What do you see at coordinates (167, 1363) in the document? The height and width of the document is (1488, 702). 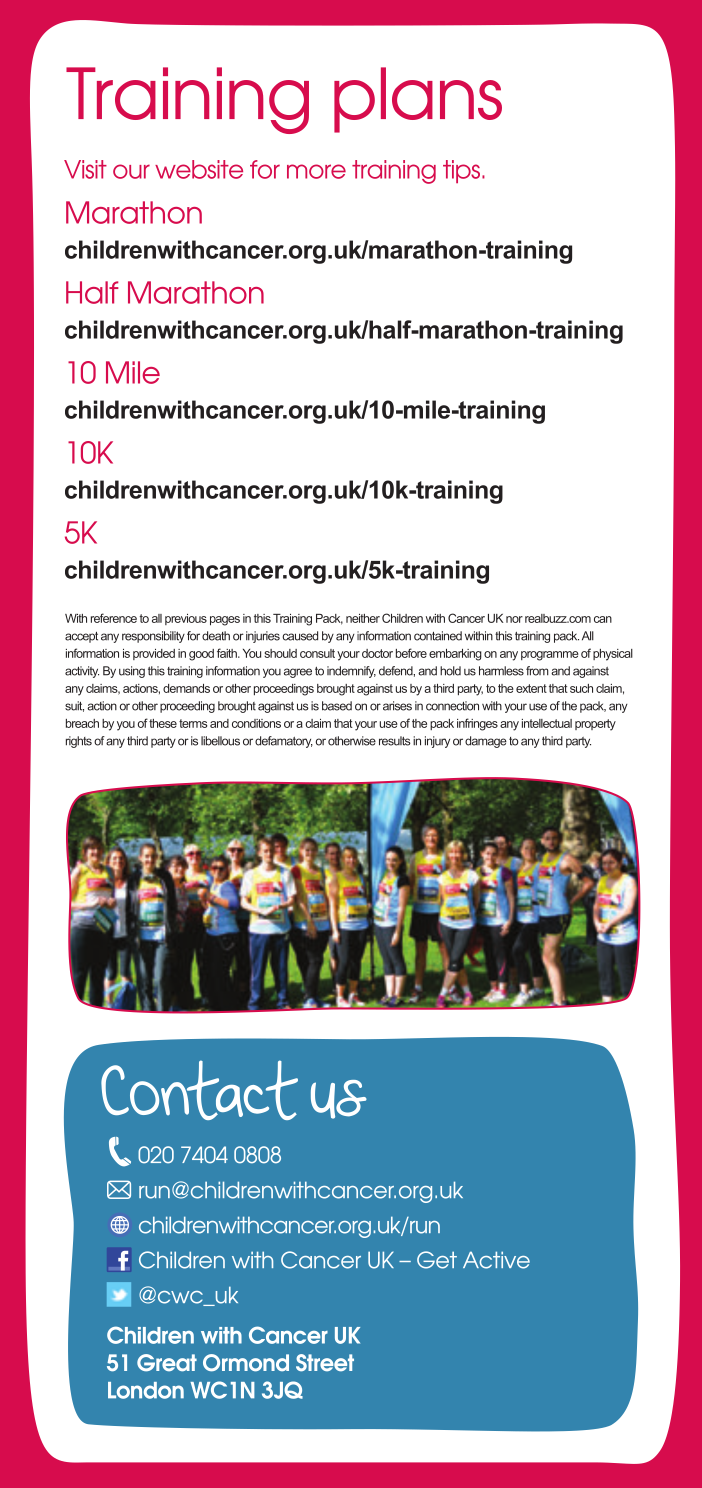 I see `Great` at bounding box center [167, 1363].
